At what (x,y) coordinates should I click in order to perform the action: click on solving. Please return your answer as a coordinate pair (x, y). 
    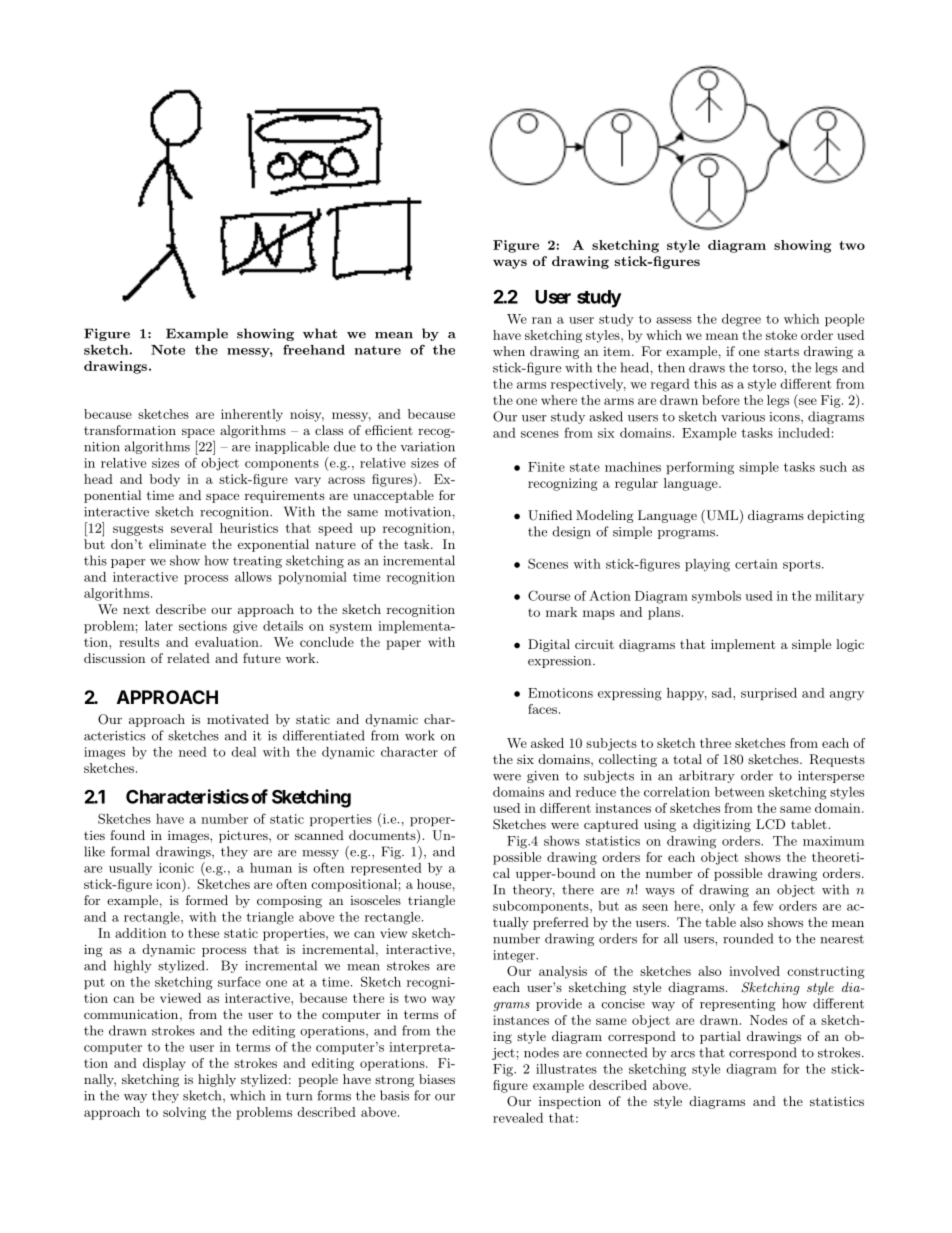
    Looking at the image, I should click on (184, 1113).
